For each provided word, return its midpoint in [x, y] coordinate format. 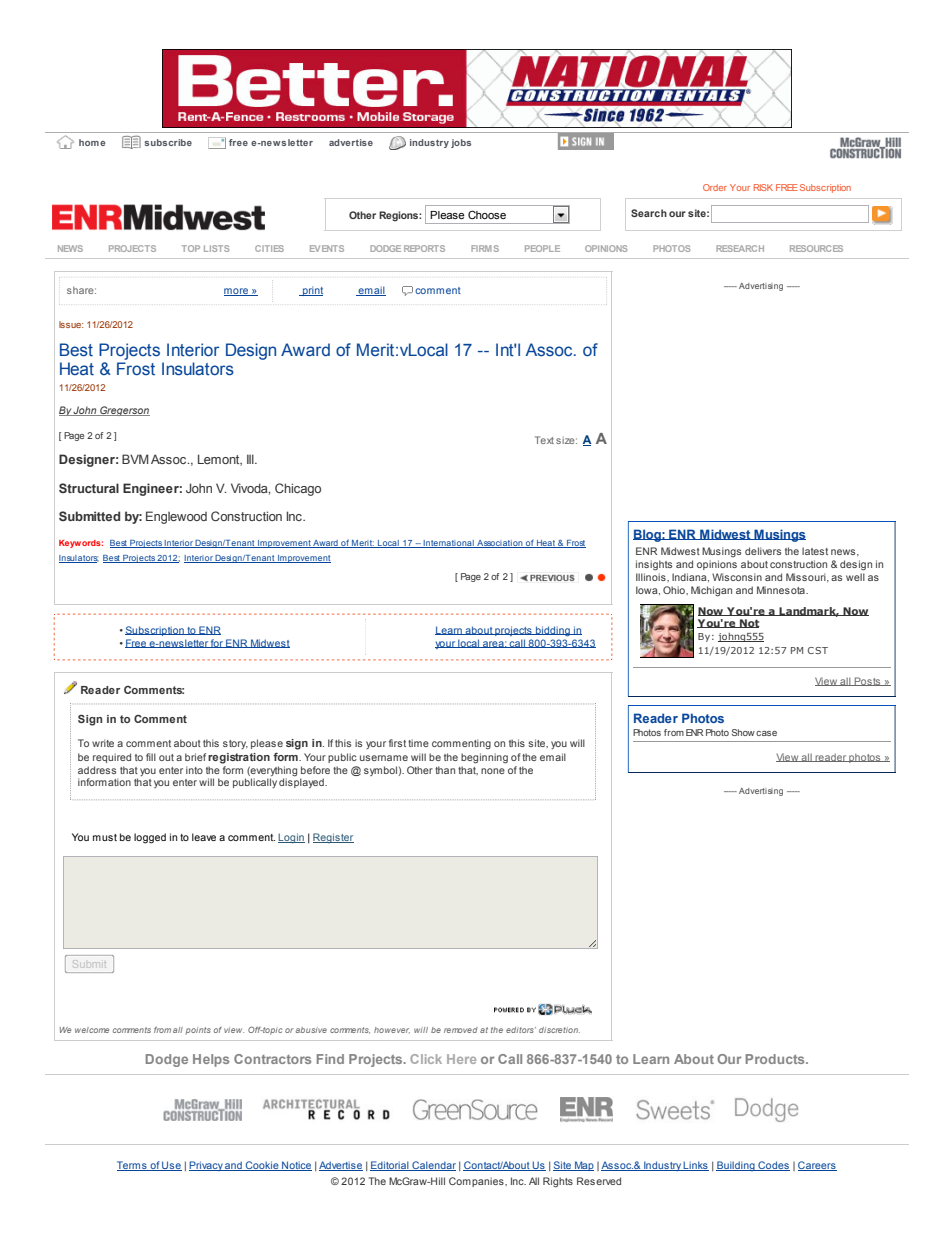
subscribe [168, 142]
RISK [763, 187]
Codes [773, 1166]
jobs [461, 143]
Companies [477, 1182]
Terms [133, 1166]
